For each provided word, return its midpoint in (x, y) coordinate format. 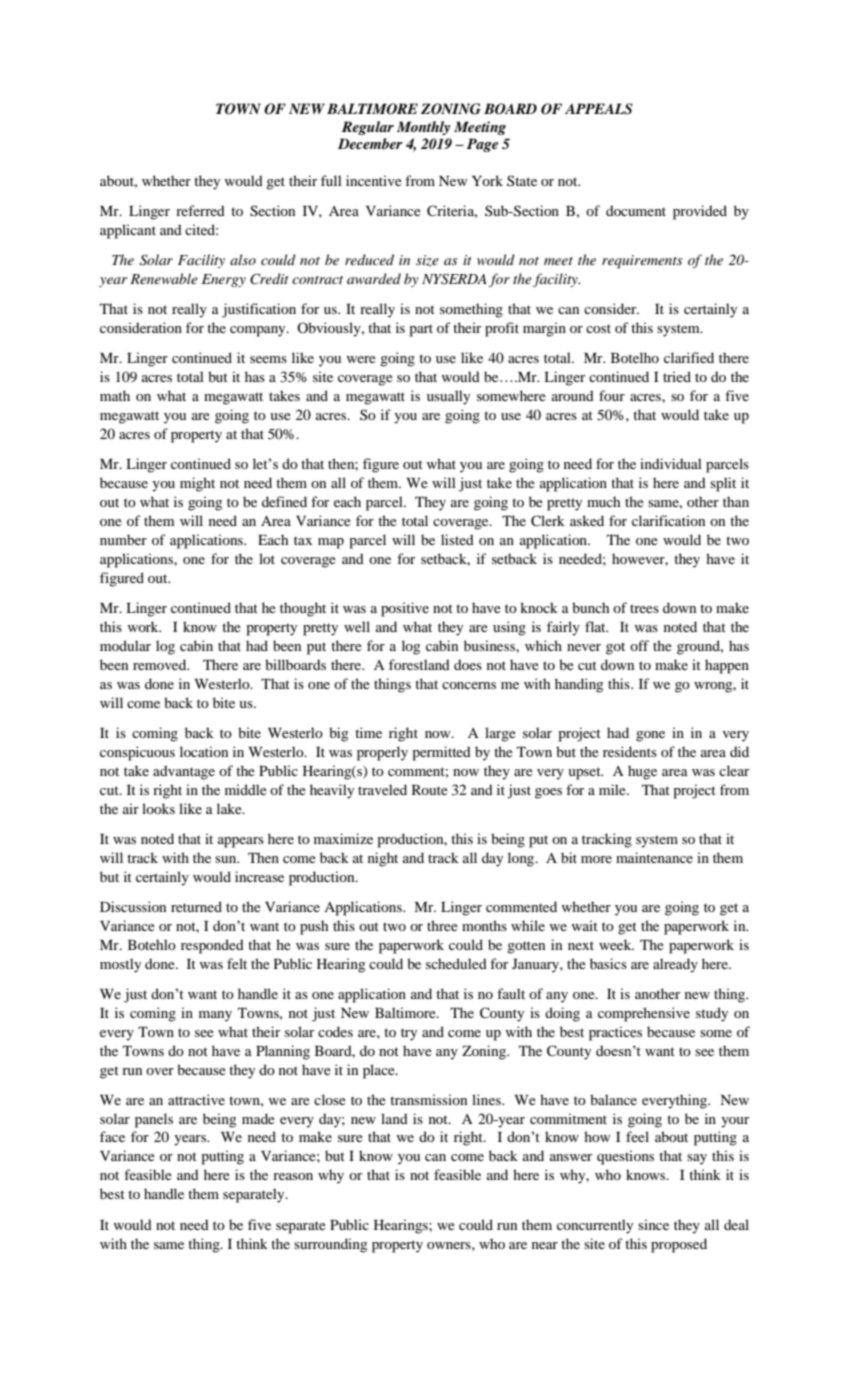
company (259, 331)
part (421, 330)
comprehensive (644, 1014)
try (409, 1034)
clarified (689, 357)
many (215, 1016)
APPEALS (599, 109)
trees (644, 608)
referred (200, 210)
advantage (184, 772)
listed (457, 539)
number (123, 539)
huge (642, 772)
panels (154, 1120)
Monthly (423, 128)
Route (430, 790)
